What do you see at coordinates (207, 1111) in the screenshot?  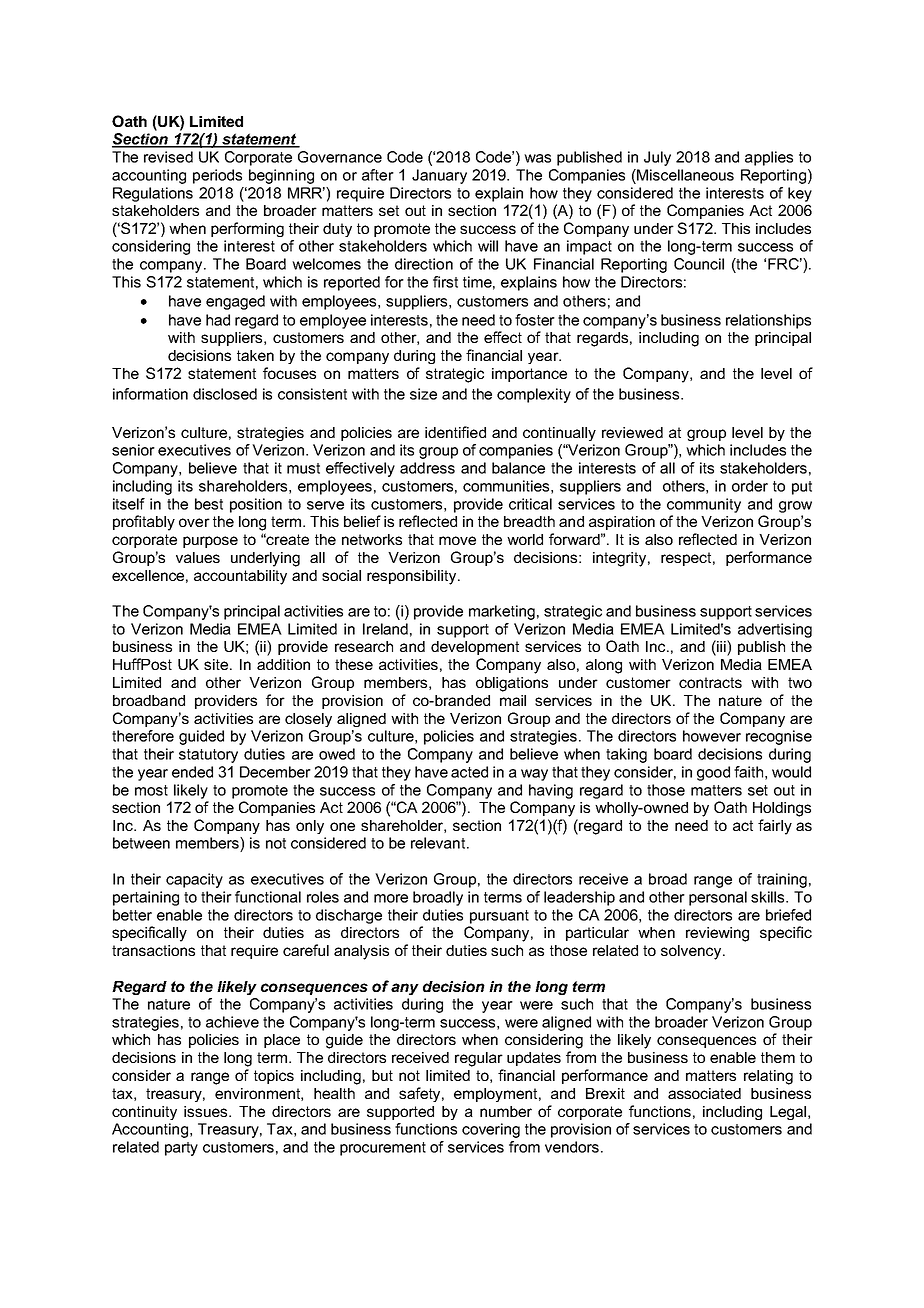 I see `issues` at bounding box center [207, 1111].
